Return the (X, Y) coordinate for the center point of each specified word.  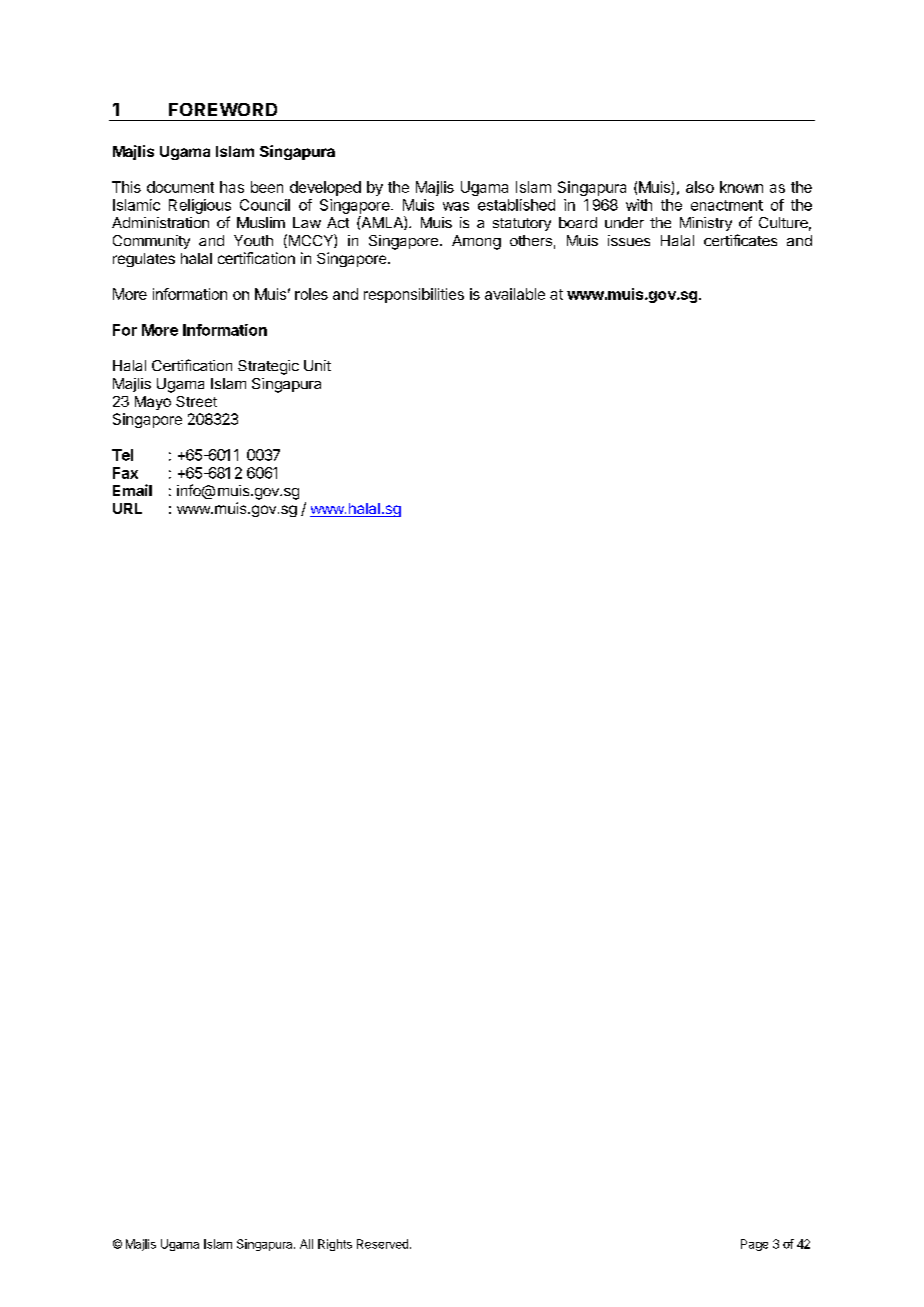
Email (132, 490)
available (515, 294)
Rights (335, 1245)
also (700, 187)
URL (127, 508)
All (306, 1244)
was (456, 206)
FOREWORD (223, 109)
